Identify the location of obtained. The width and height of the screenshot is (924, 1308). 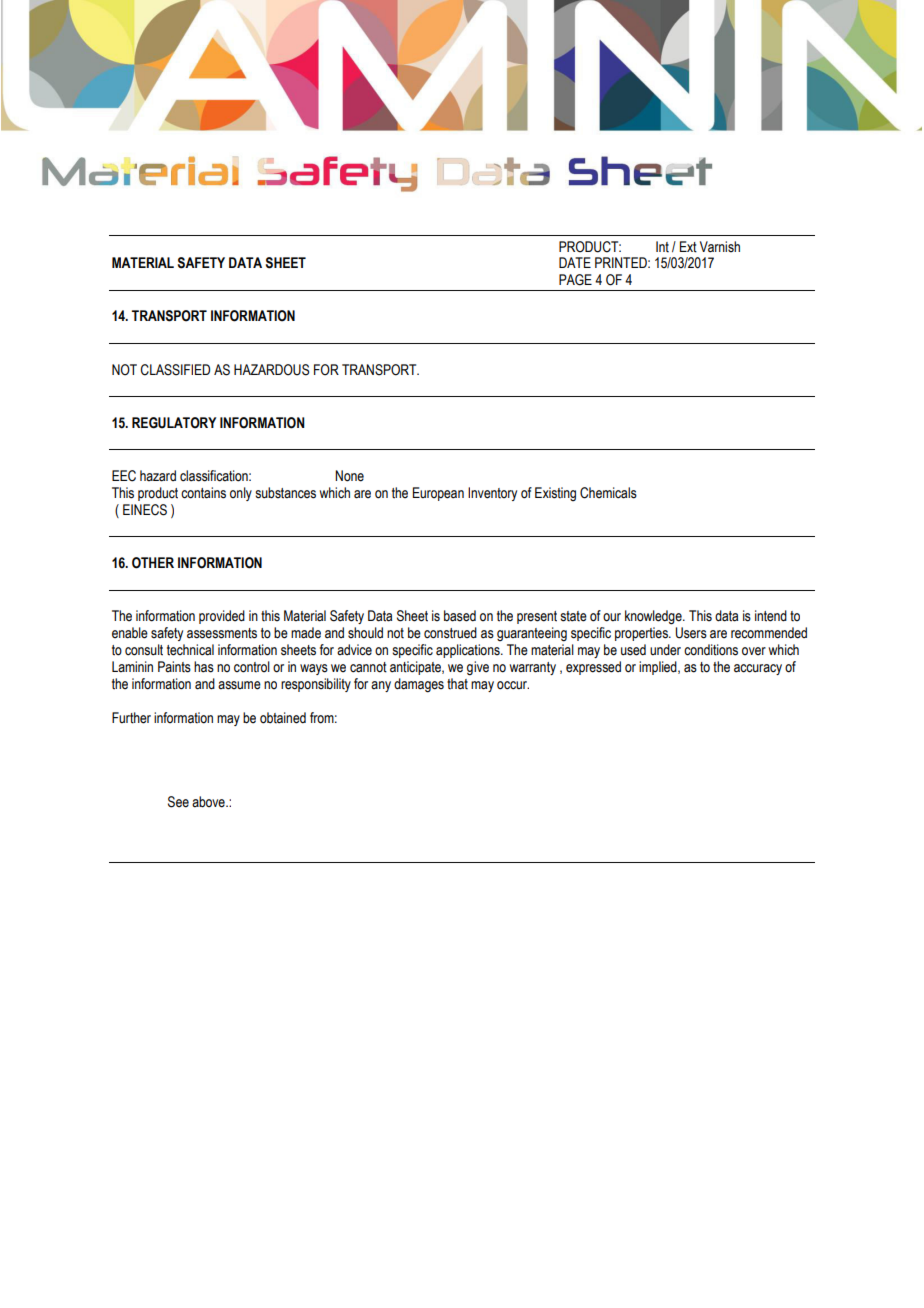
(283, 718).
